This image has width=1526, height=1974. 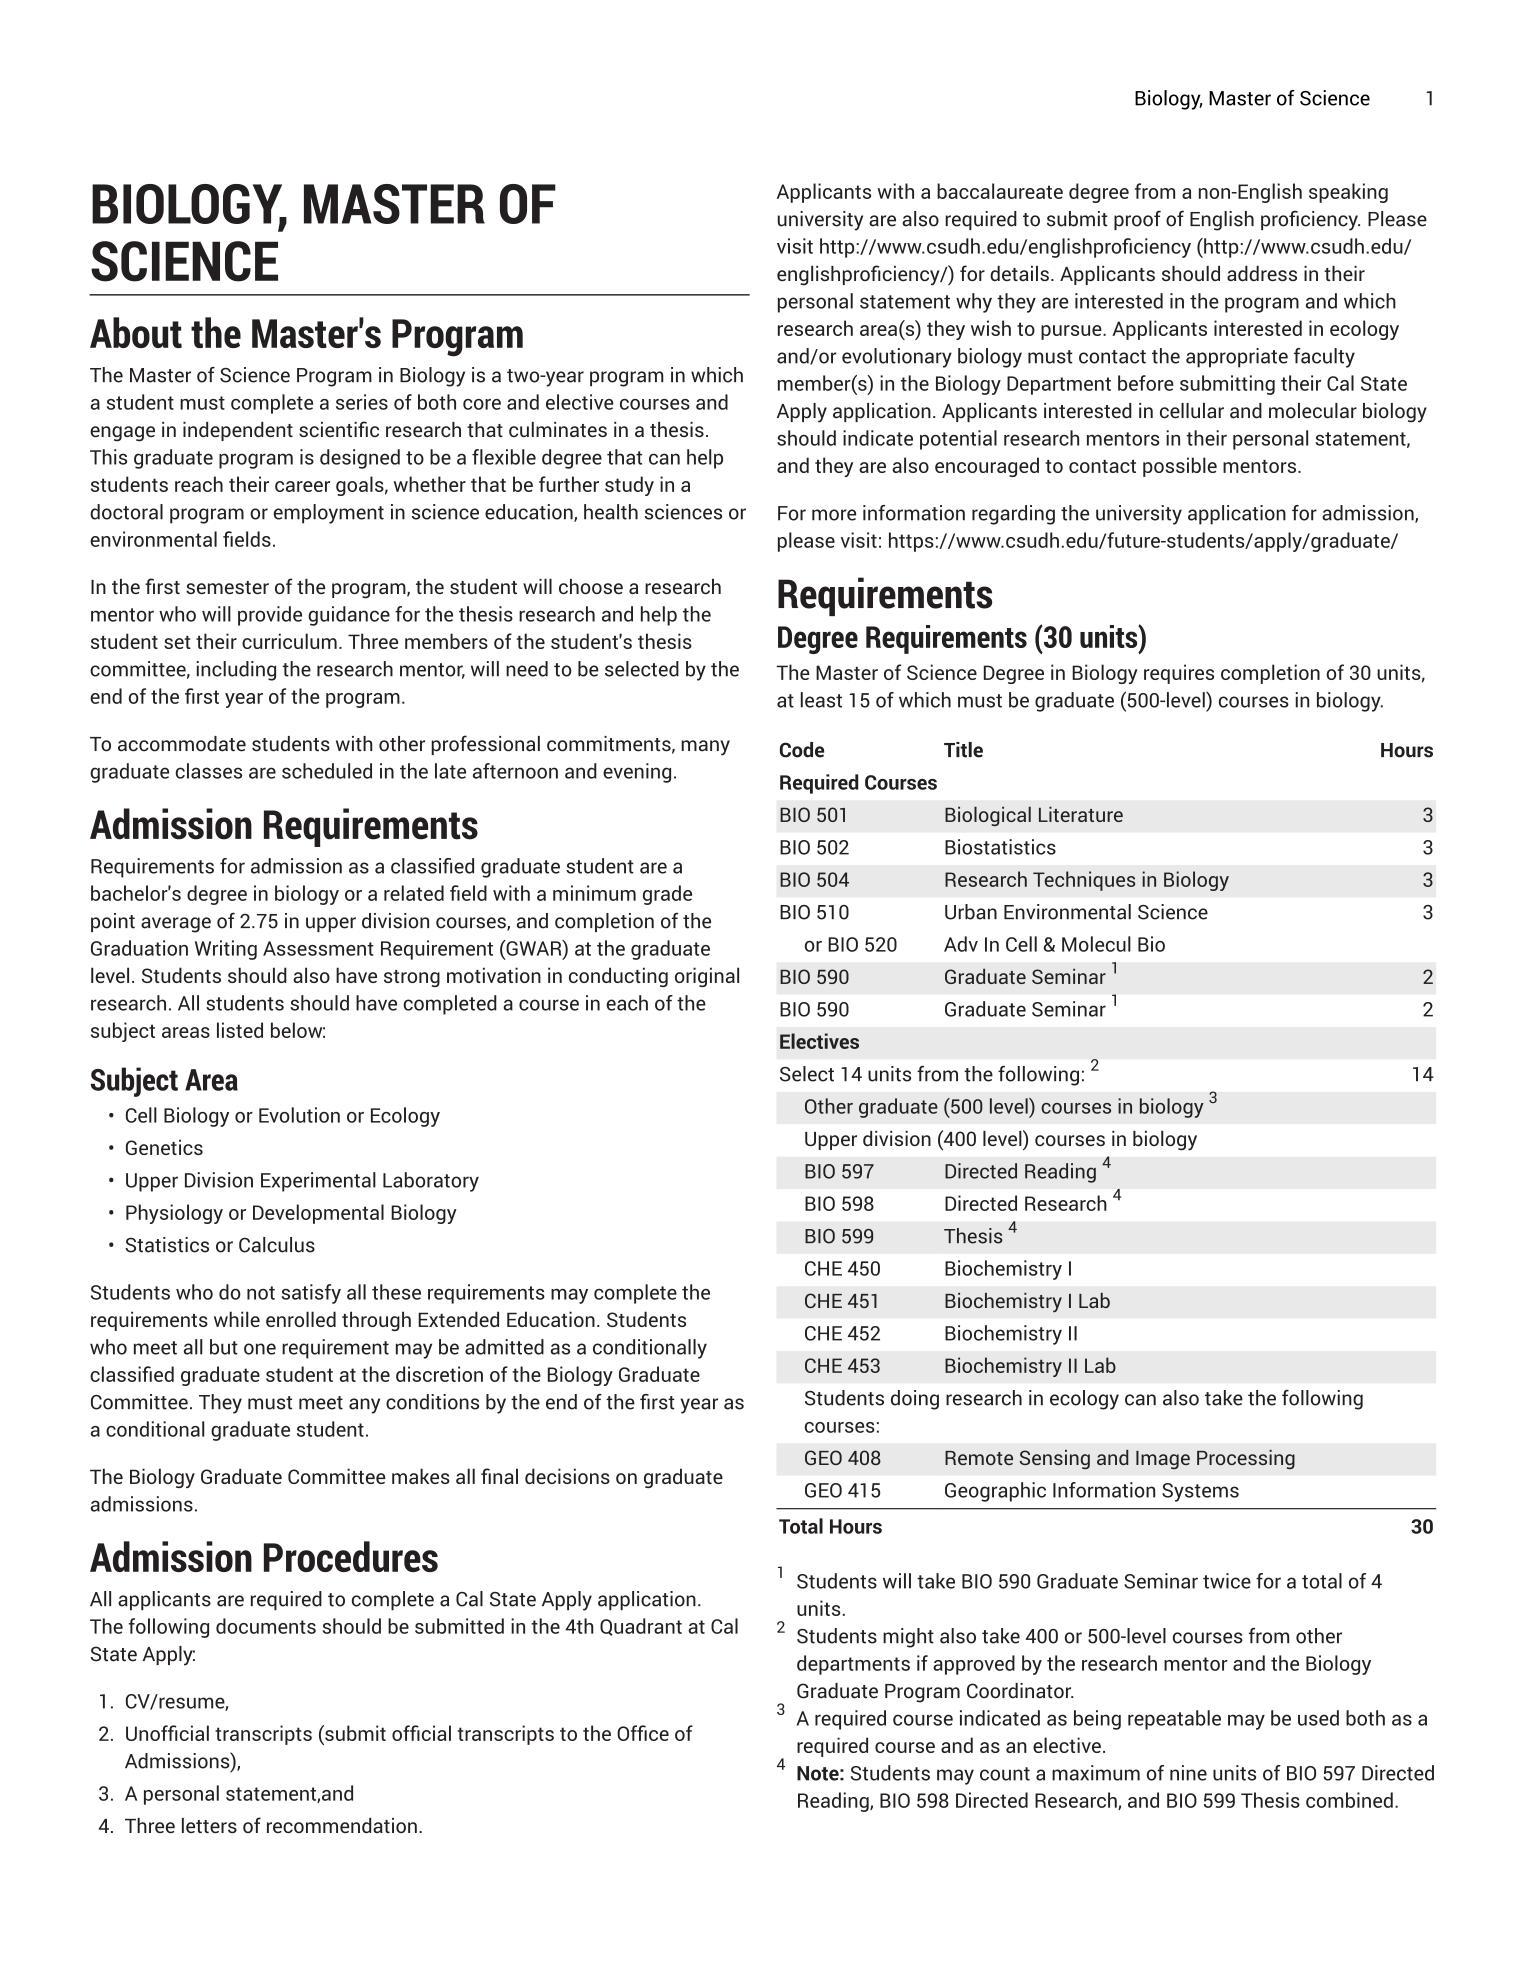 I want to click on one, so click(x=260, y=1349).
